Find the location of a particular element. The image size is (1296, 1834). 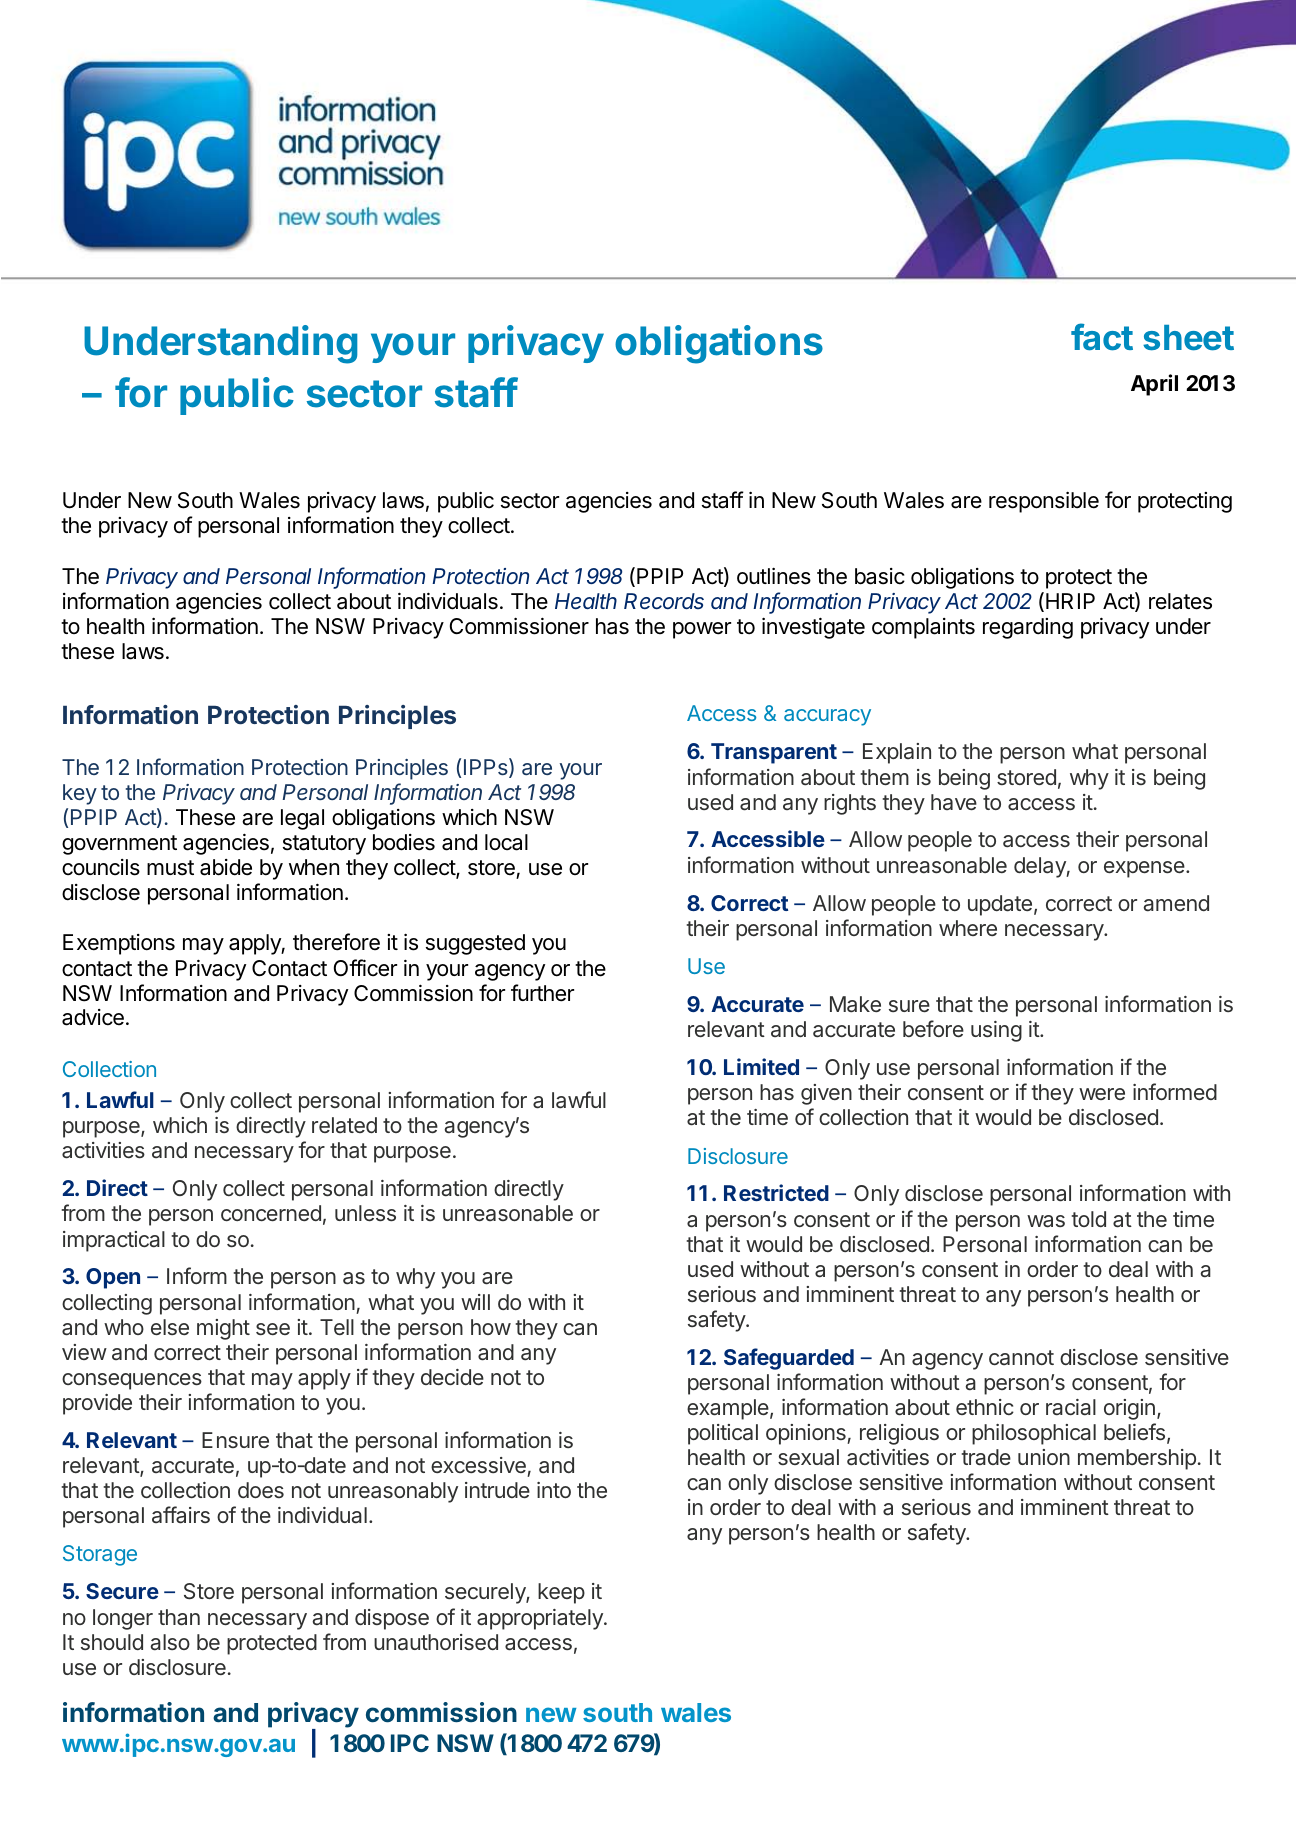

Restricted is located at coordinates (776, 1192).
